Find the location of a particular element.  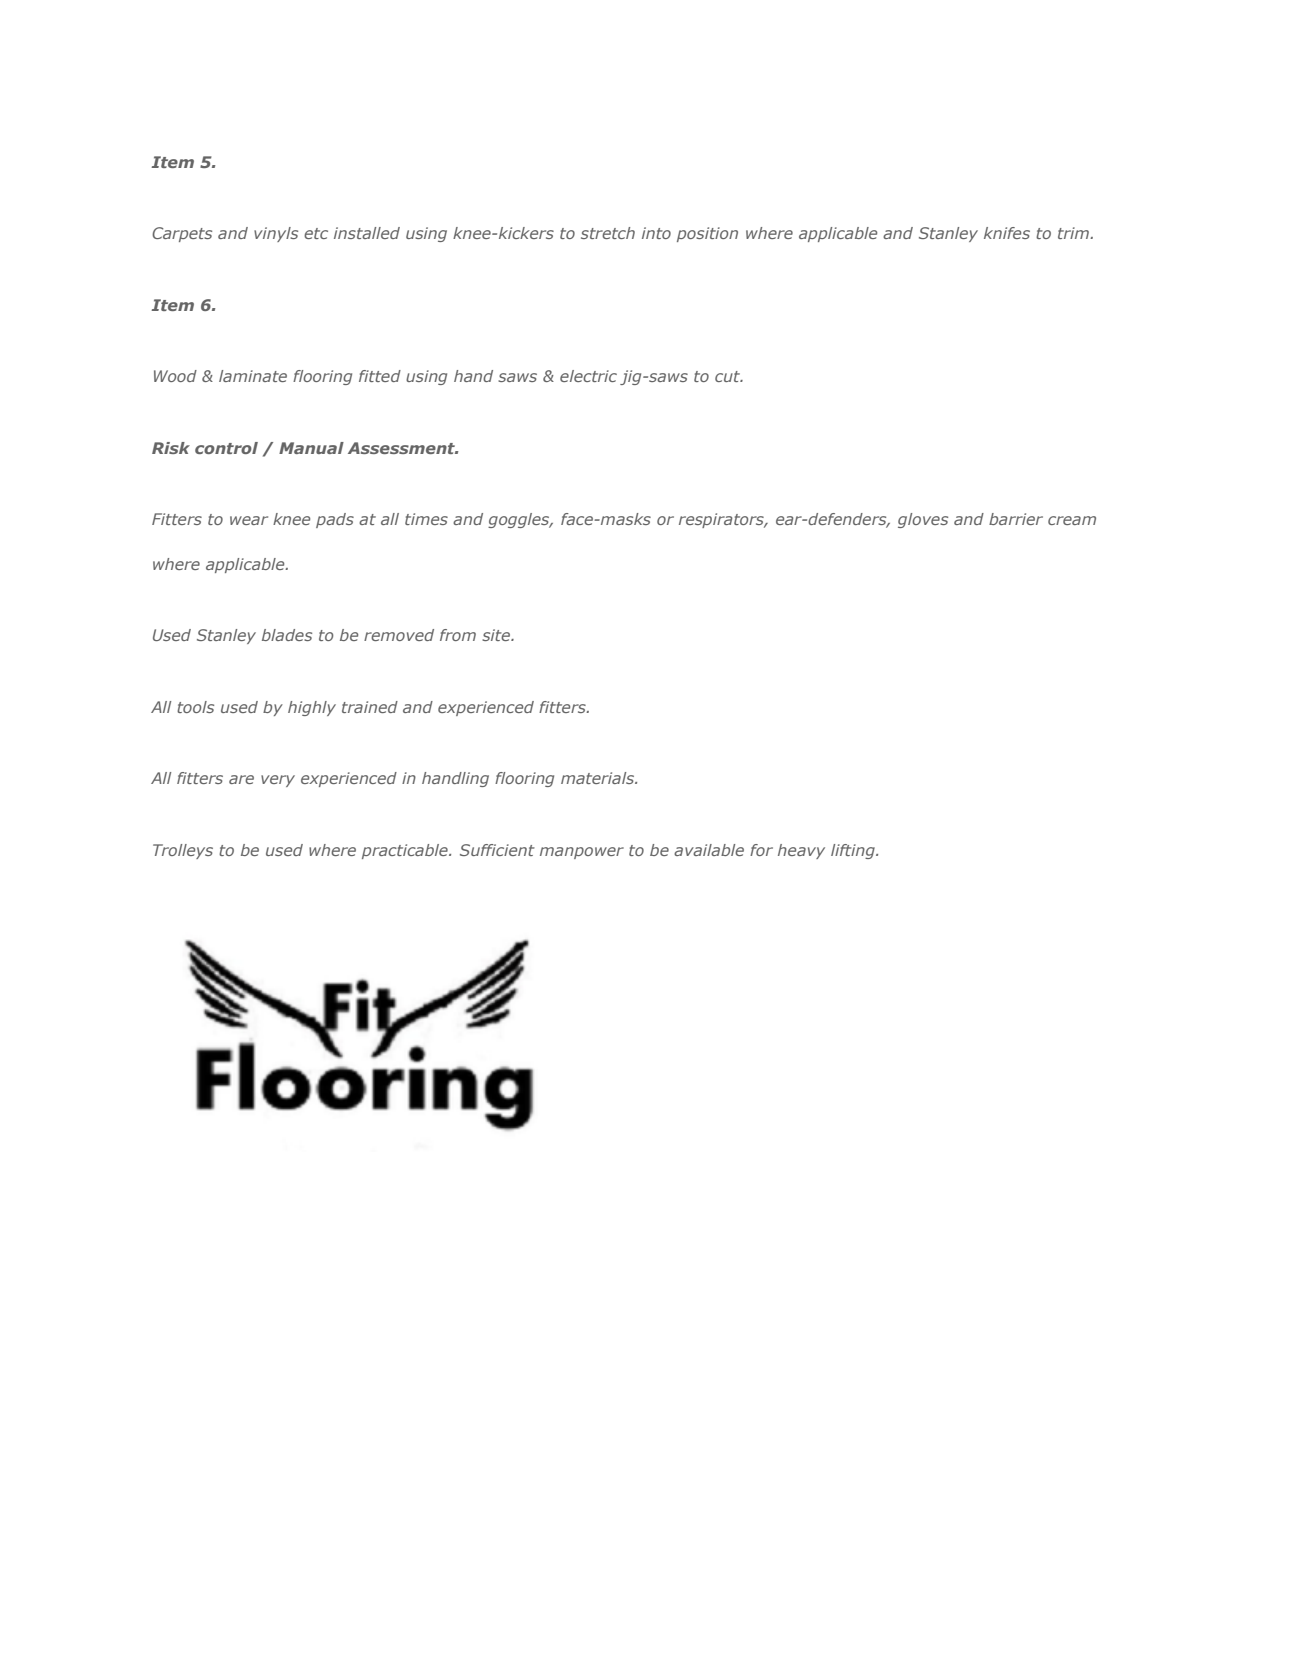

stretch is located at coordinates (608, 233).
